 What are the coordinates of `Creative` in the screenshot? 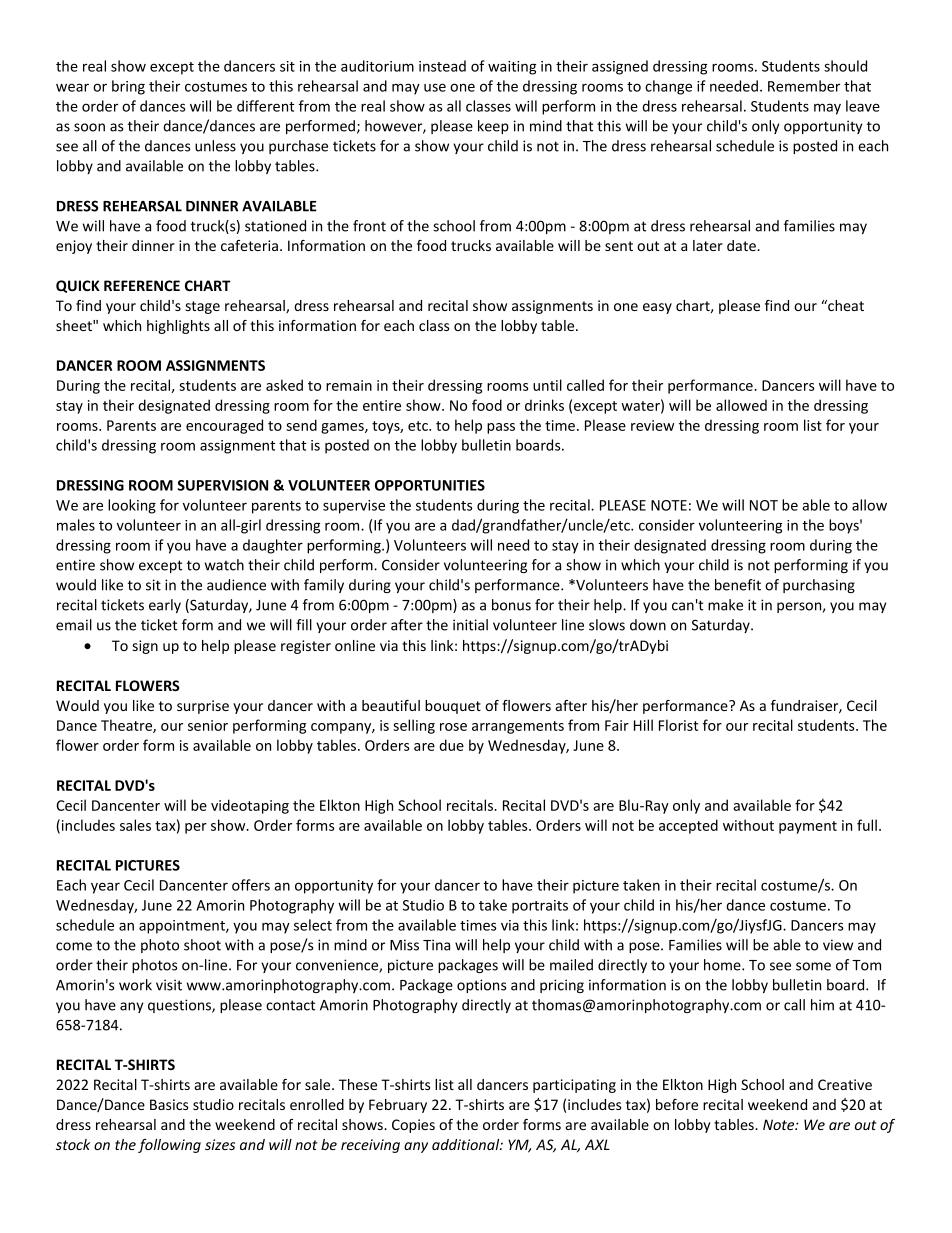 It's located at (845, 1084).
